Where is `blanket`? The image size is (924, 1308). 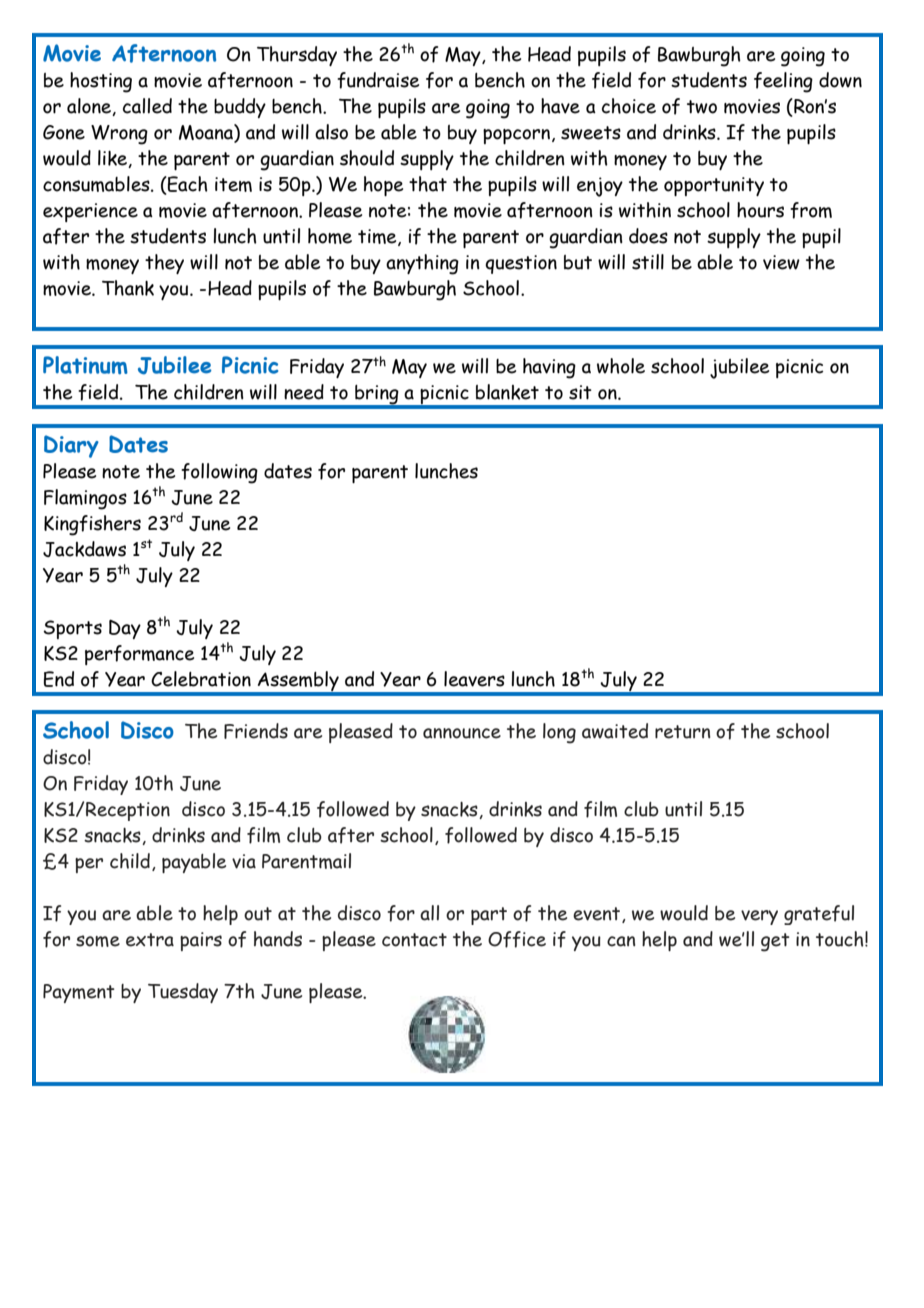 blanket is located at coordinates (507, 392).
